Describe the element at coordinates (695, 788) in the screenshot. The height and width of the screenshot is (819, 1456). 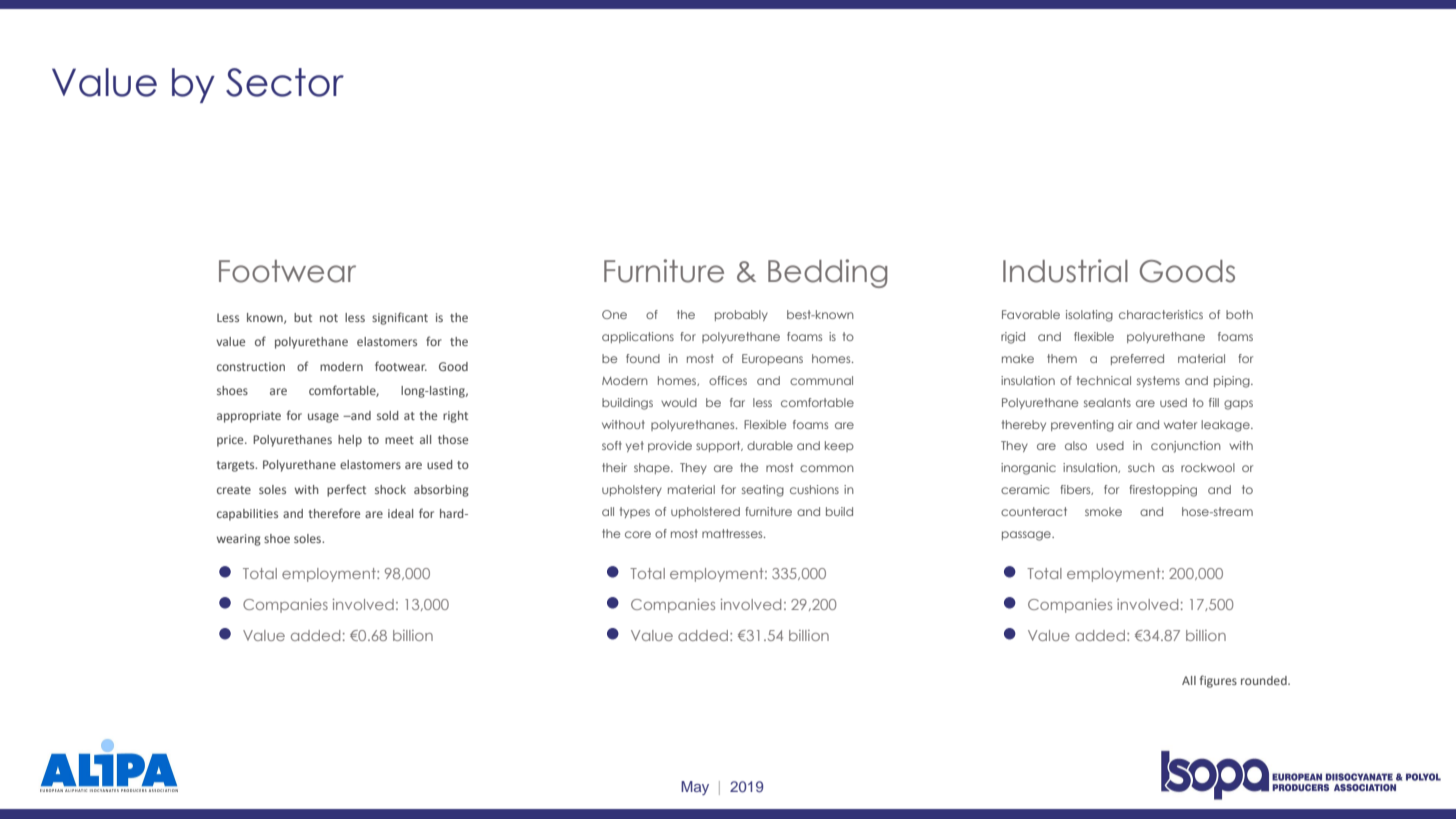
I see `May` at that location.
